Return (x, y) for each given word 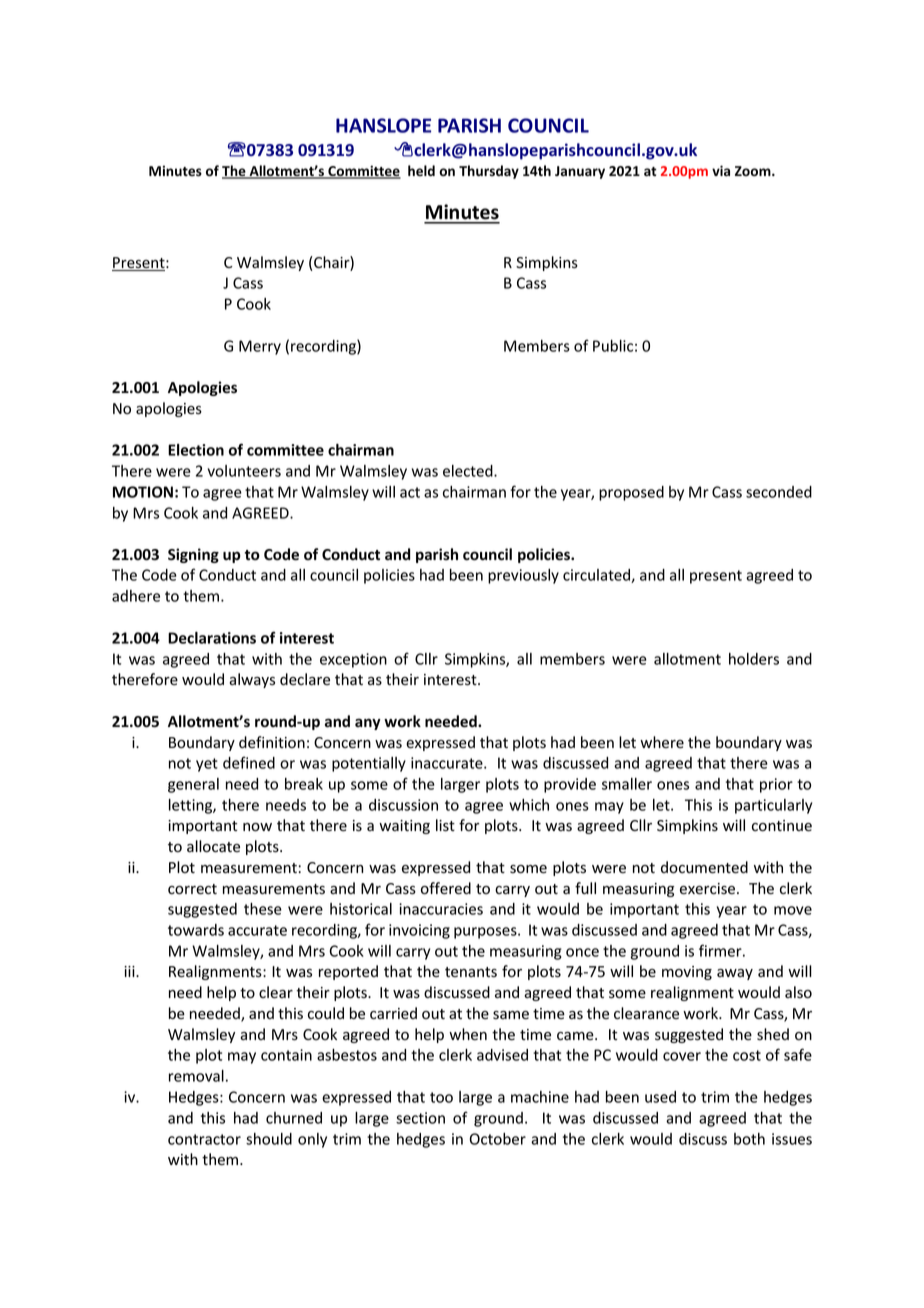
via (721, 170)
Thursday (489, 172)
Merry (260, 347)
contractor (204, 1139)
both (749, 1139)
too (441, 1097)
